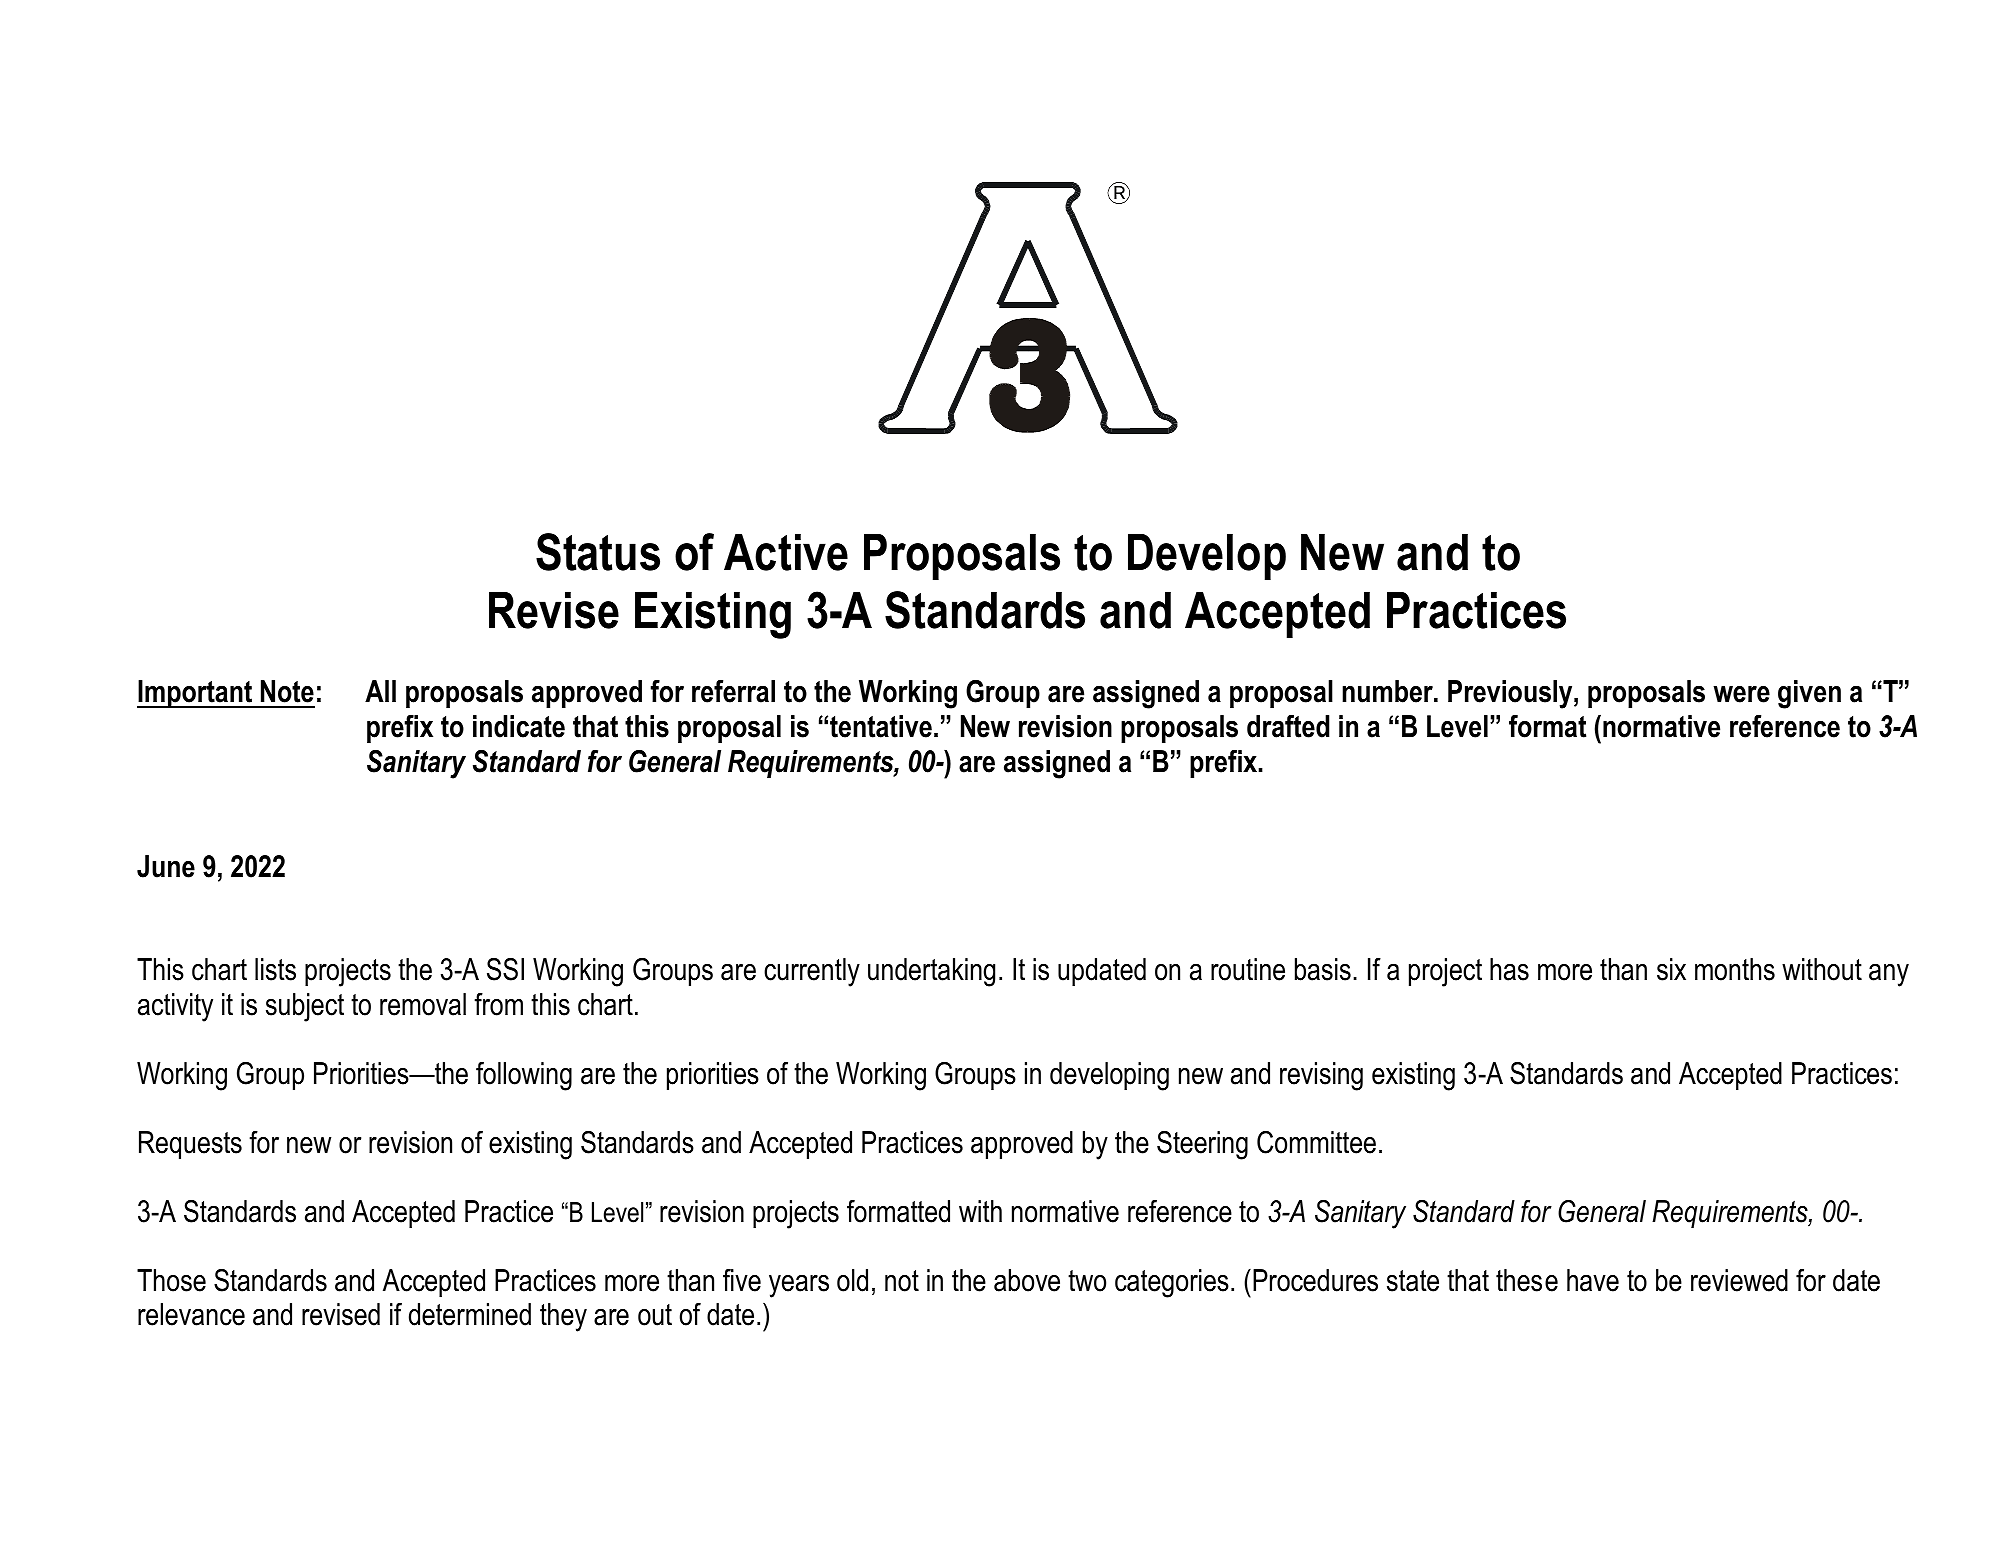  What do you see at coordinates (1671, 969) in the page?
I see `six` at bounding box center [1671, 969].
